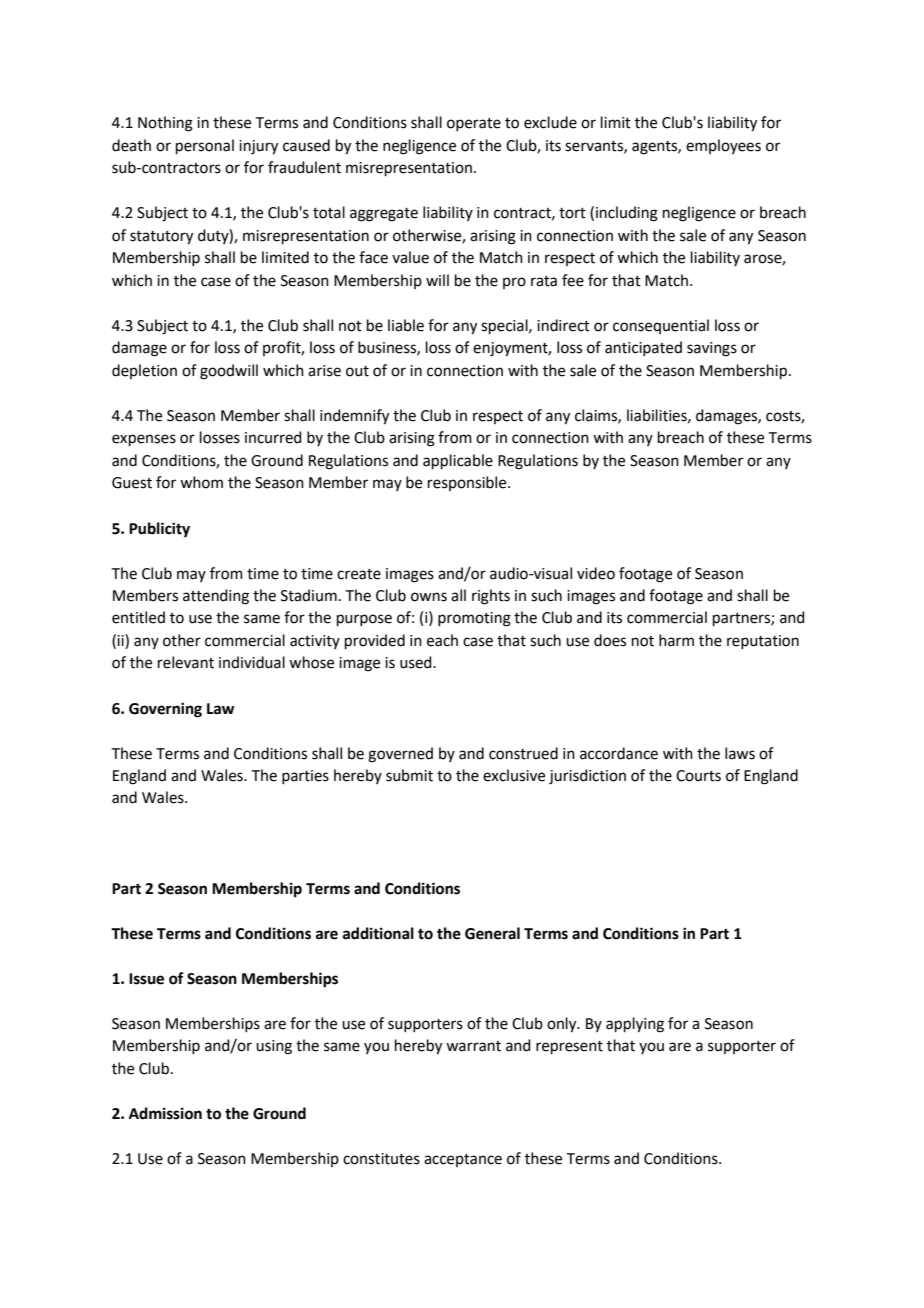 This page has height=1308, width=924. Describe the element at coordinates (144, 371) in the page. I see `depletion` at that location.
